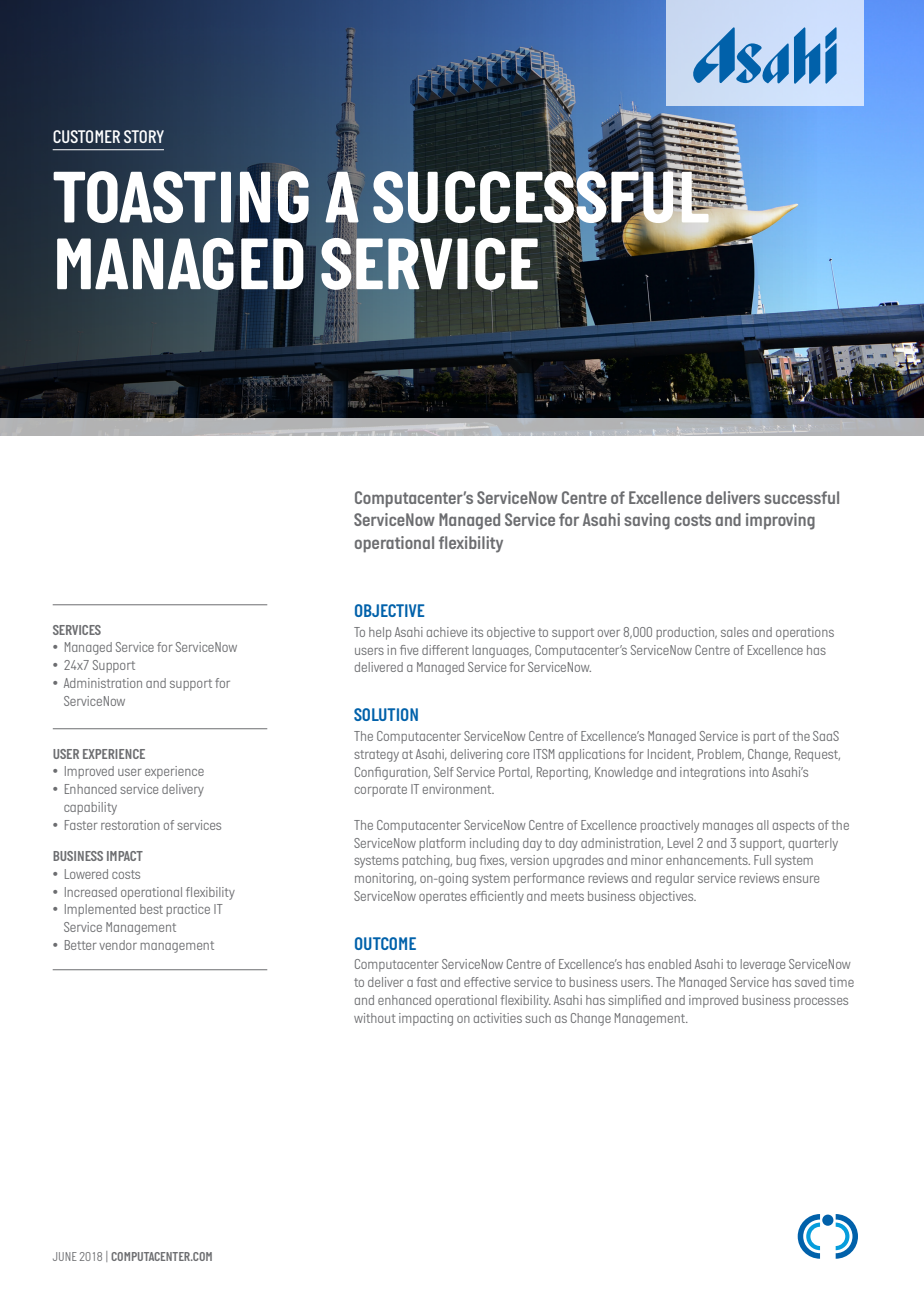 This screenshot has height=1308, width=924. What do you see at coordinates (780, 521) in the screenshot?
I see `improving` at bounding box center [780, 521].
